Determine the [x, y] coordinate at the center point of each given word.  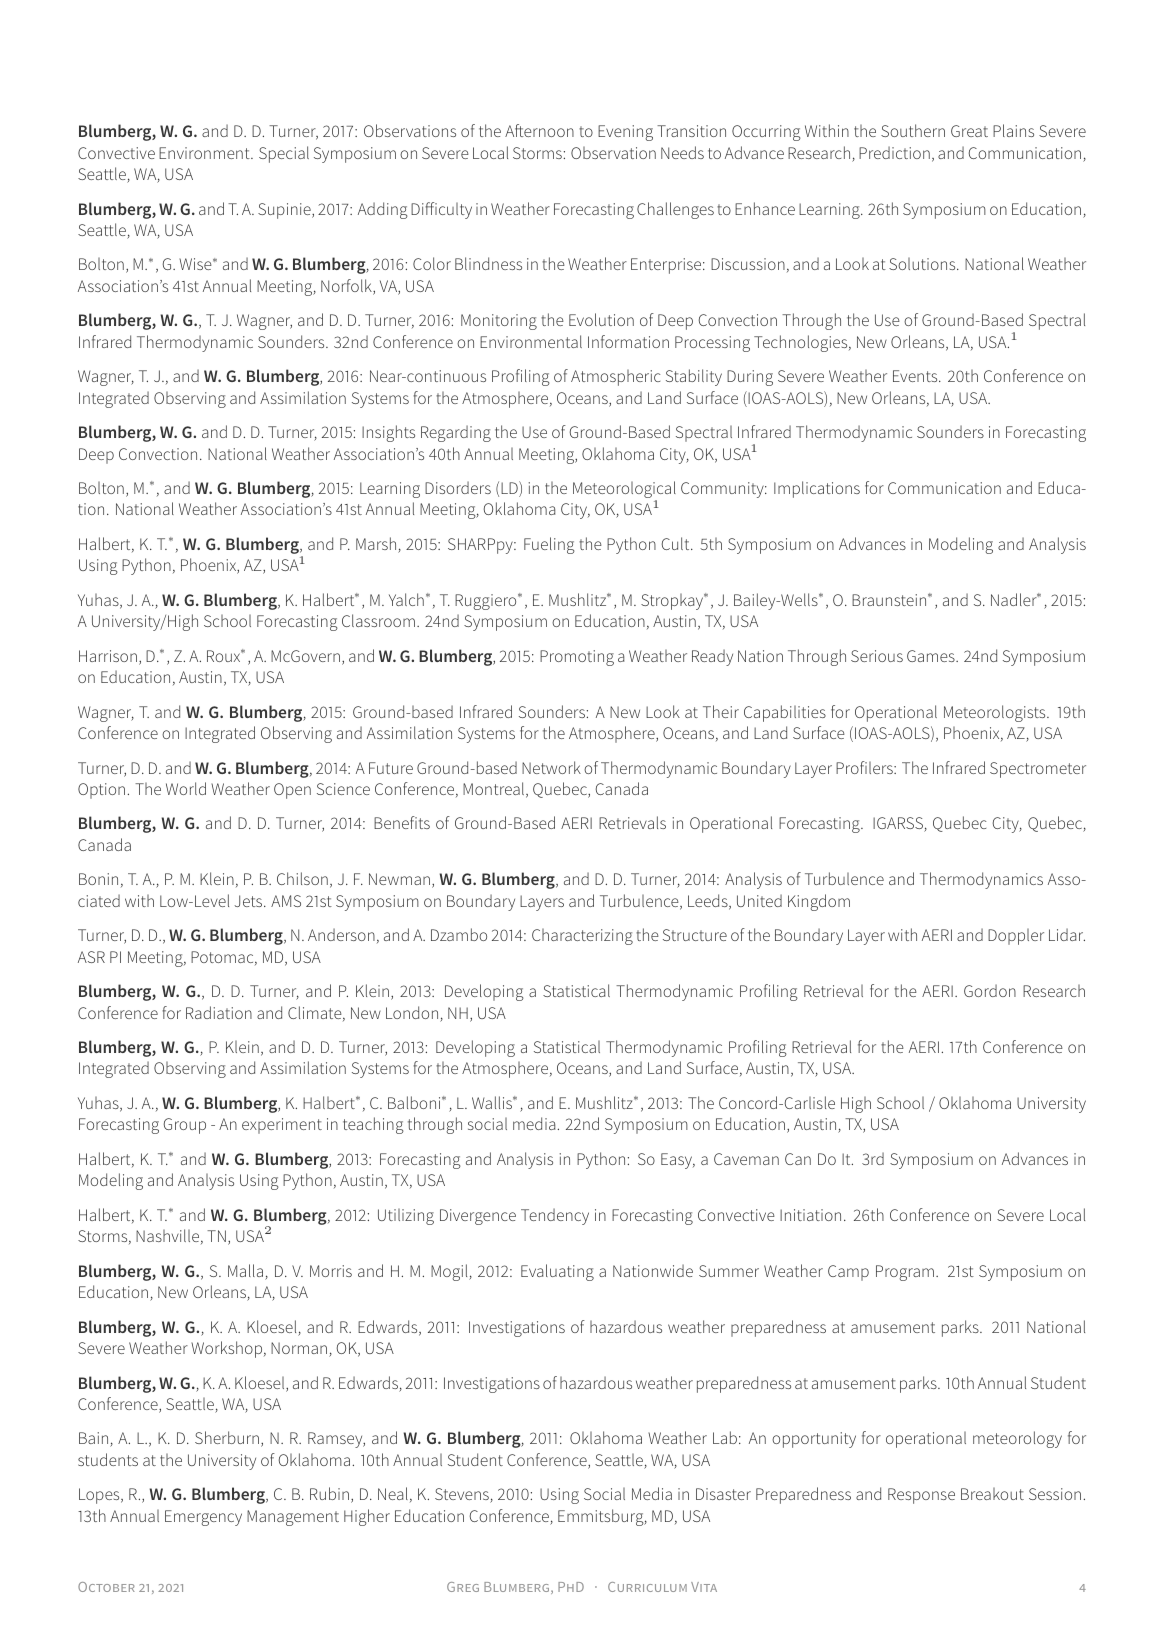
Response [921, 1496]
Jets [249, 901]
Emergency [203, 1518]
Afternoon [539, 130]
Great [969, 131]
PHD [571, 1587]
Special [284, 154]
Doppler [1016, 937]
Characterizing [582, 937]
